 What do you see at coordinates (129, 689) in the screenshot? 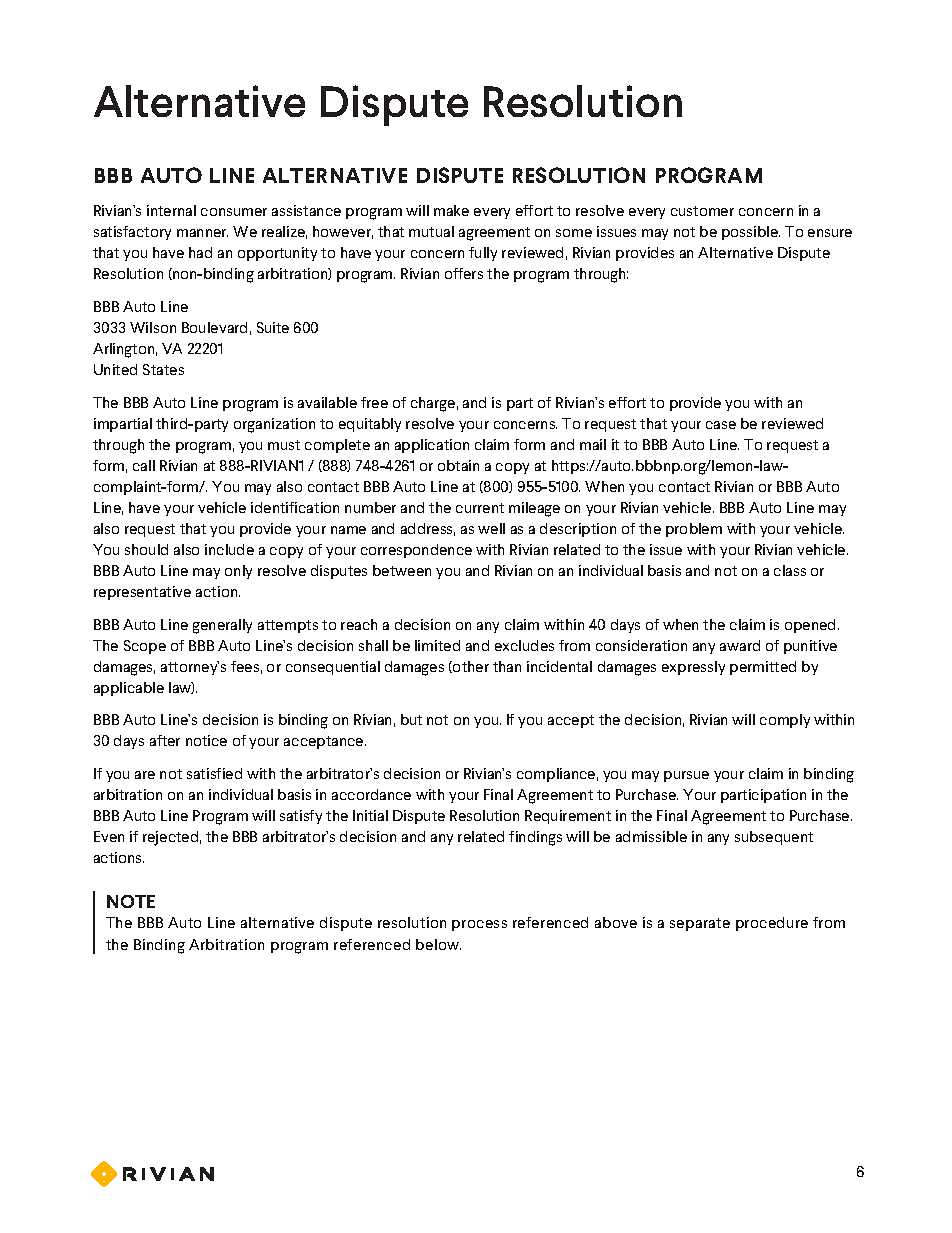
I see `applicable` at bounding box center [129, 689].
